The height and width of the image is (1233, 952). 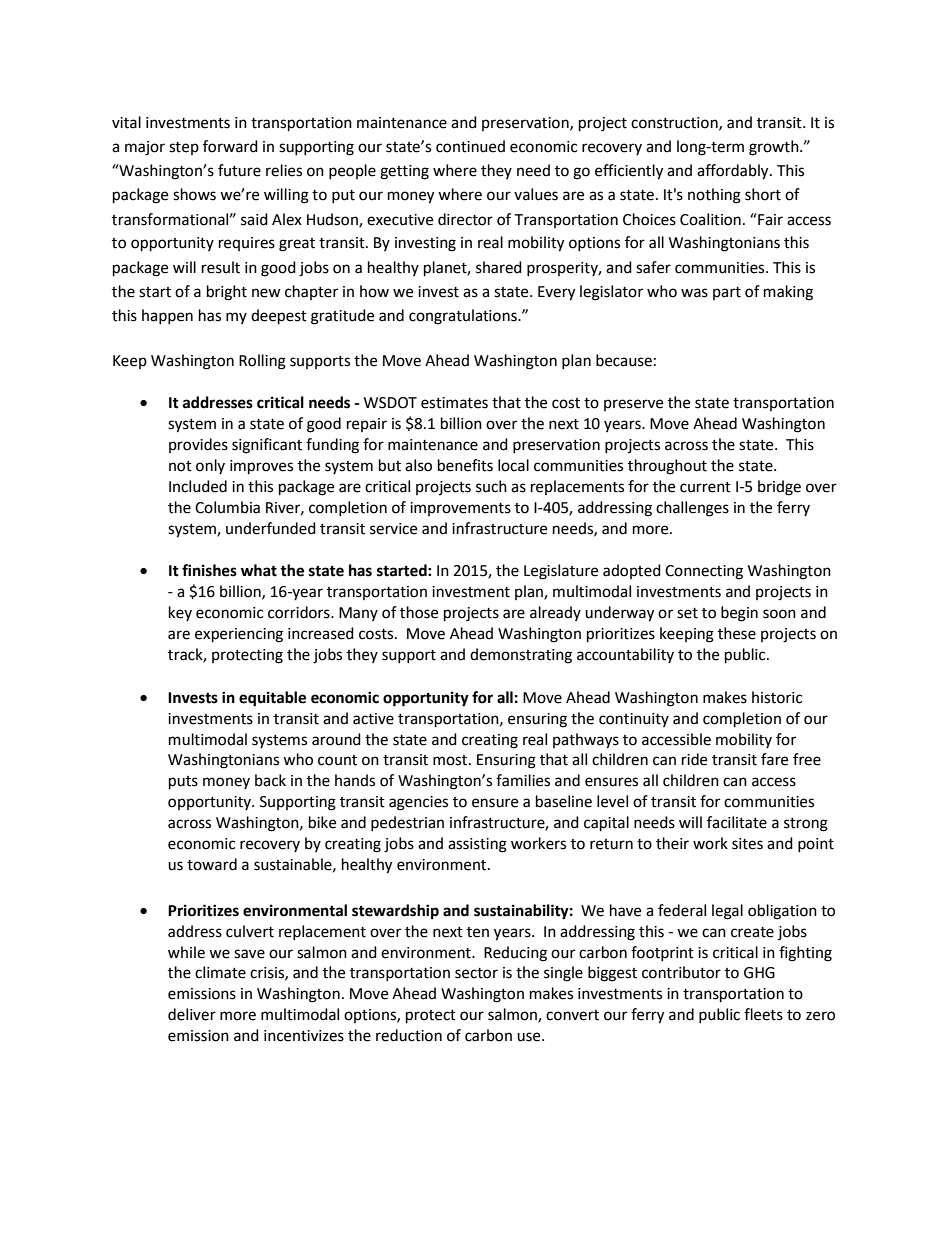 What do you see at coordinates (470, 146) in the image?
I see `continued` at bounding box center [470, 146].
